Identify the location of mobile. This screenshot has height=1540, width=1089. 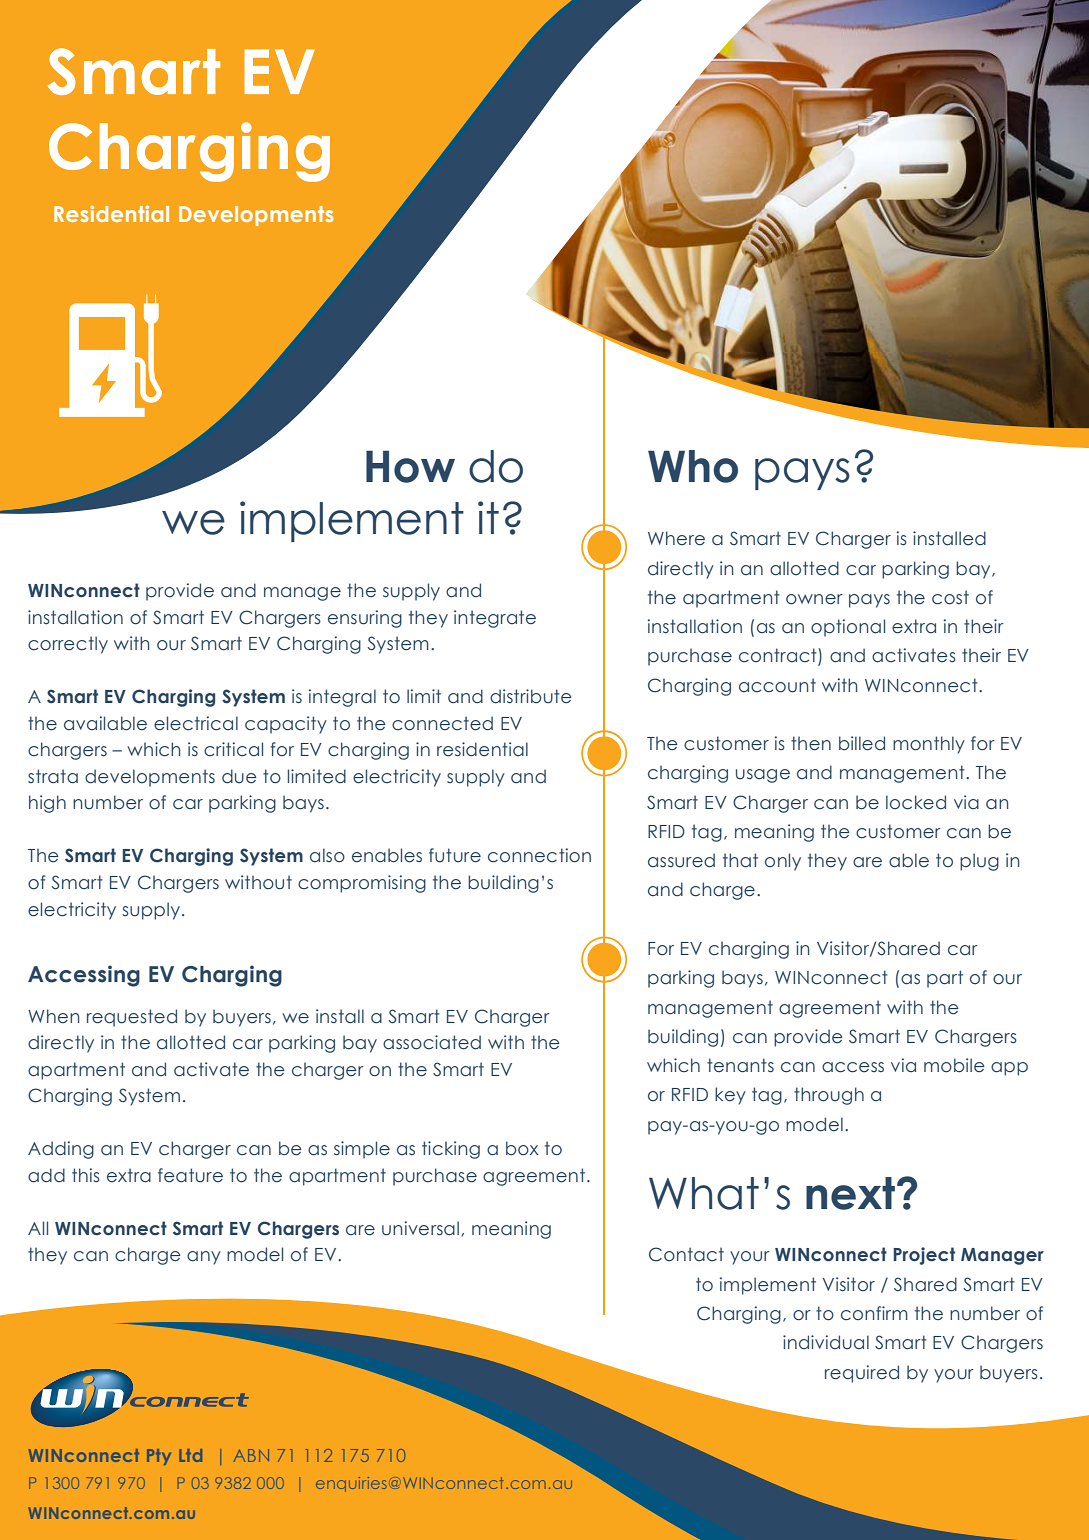
(954, 1065).
